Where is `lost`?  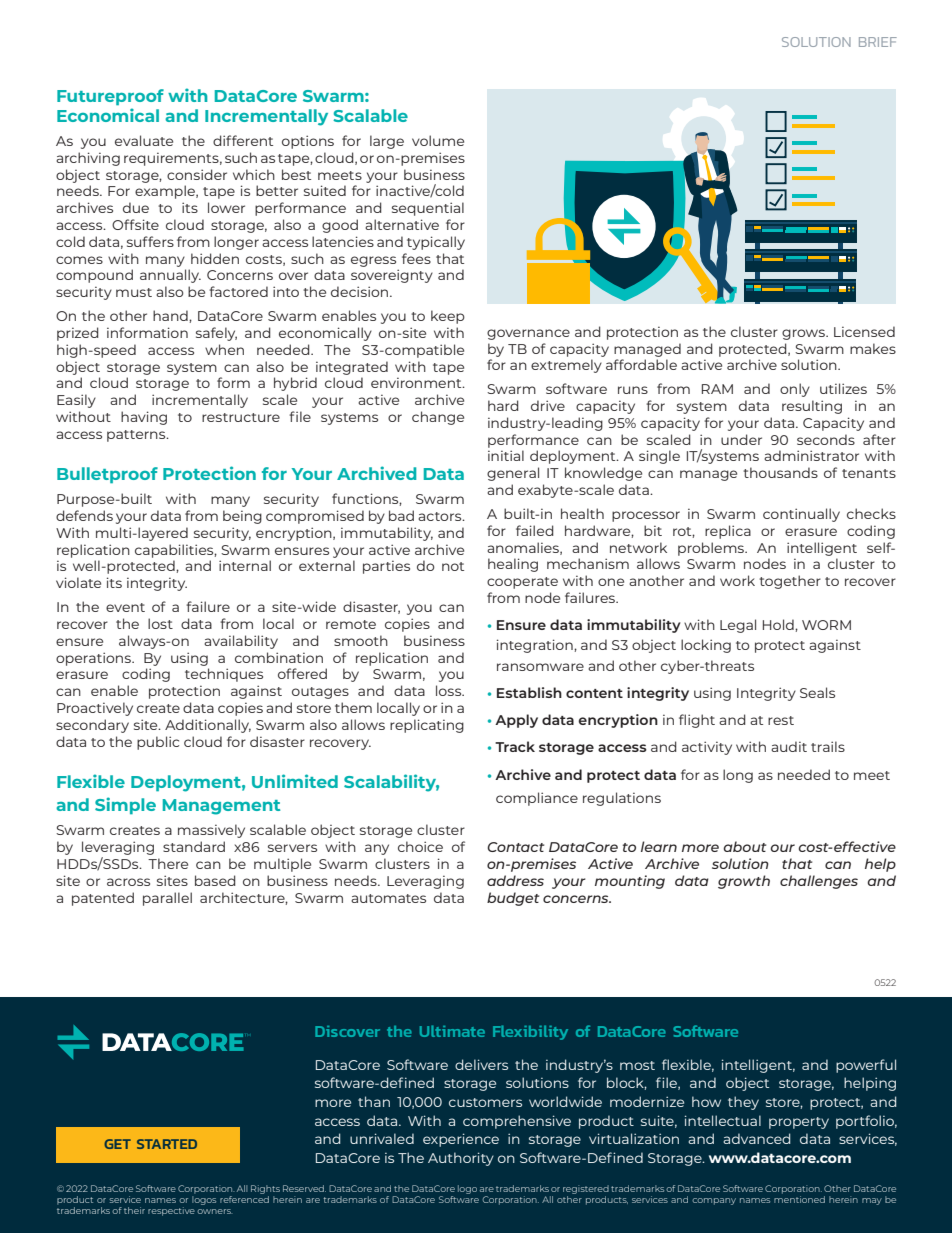 lost is located at coordinates (160, 623).
